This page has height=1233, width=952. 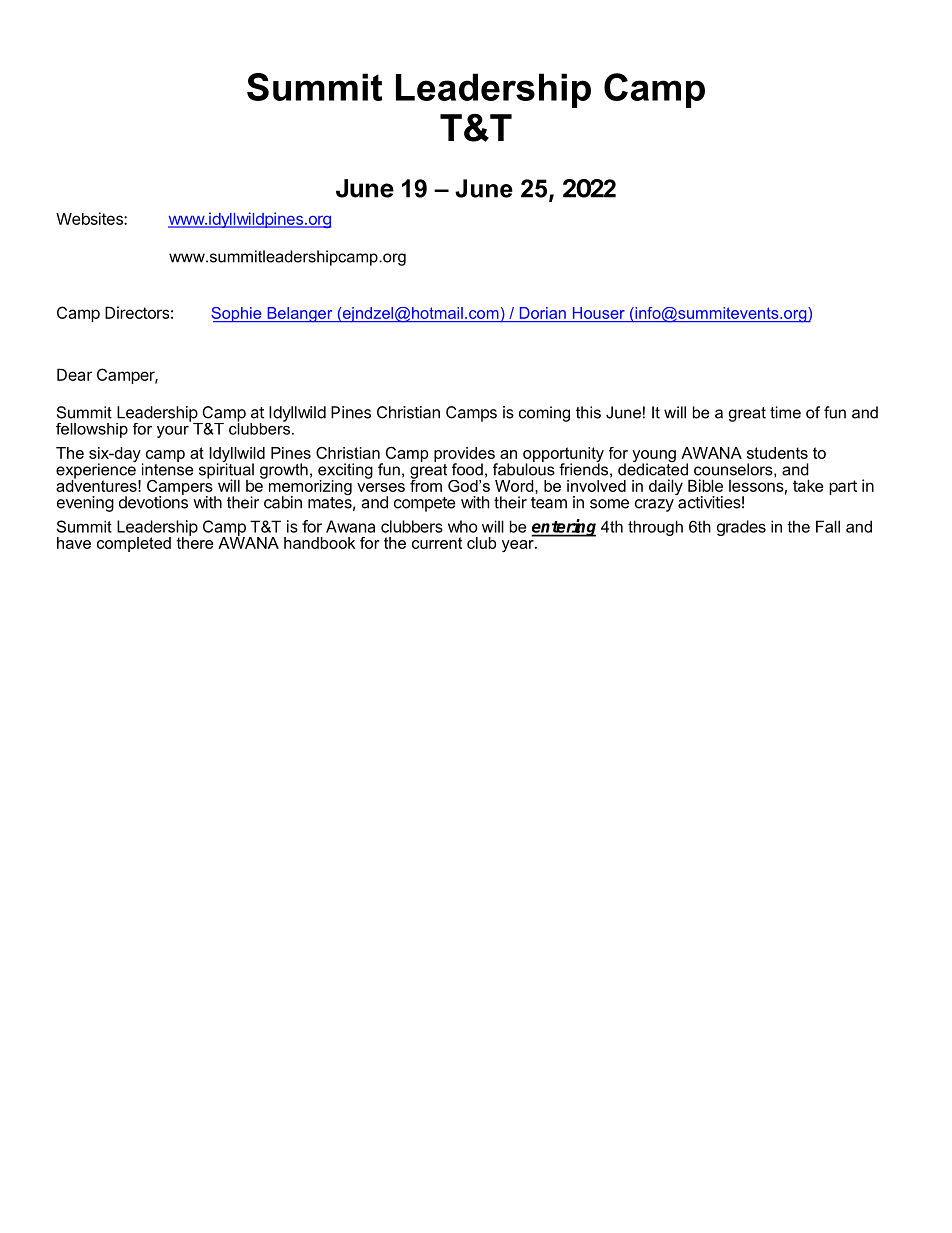 What do you see at coordinates (544, 414) in the page?
I see `coming` at bounding box center [544, 414].
